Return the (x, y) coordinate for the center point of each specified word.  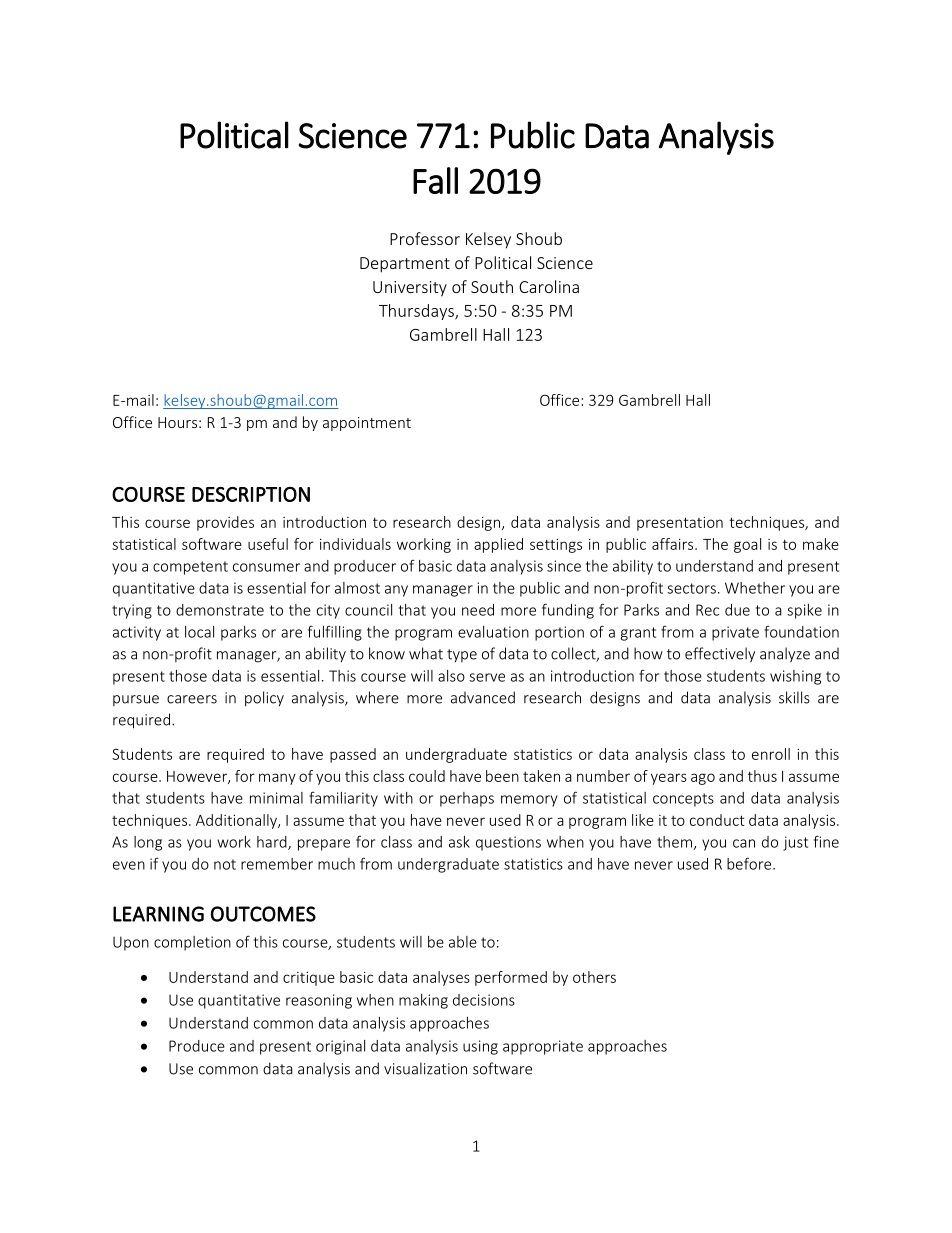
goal (747, 545)
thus (762, 776)
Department (405, 265)
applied (498, 545)
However (198, 777)
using (480, 1047)
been (502, 776)
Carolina (549, 286)
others (594, 977)
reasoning (319, 1001)
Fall (435, 180)
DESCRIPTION (251, 494)
